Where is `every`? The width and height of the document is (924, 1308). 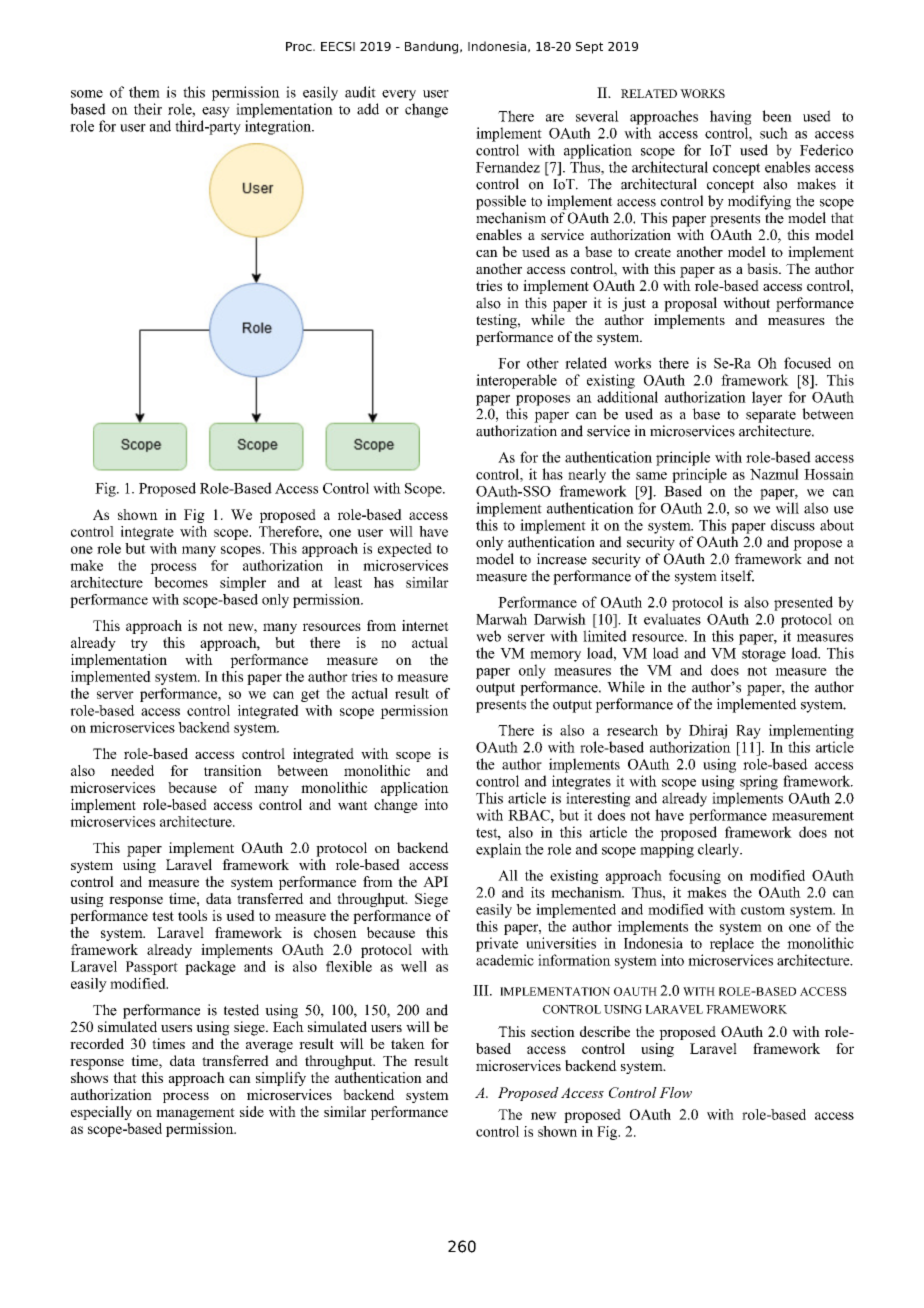 every is located at coordinates (399, 95).
